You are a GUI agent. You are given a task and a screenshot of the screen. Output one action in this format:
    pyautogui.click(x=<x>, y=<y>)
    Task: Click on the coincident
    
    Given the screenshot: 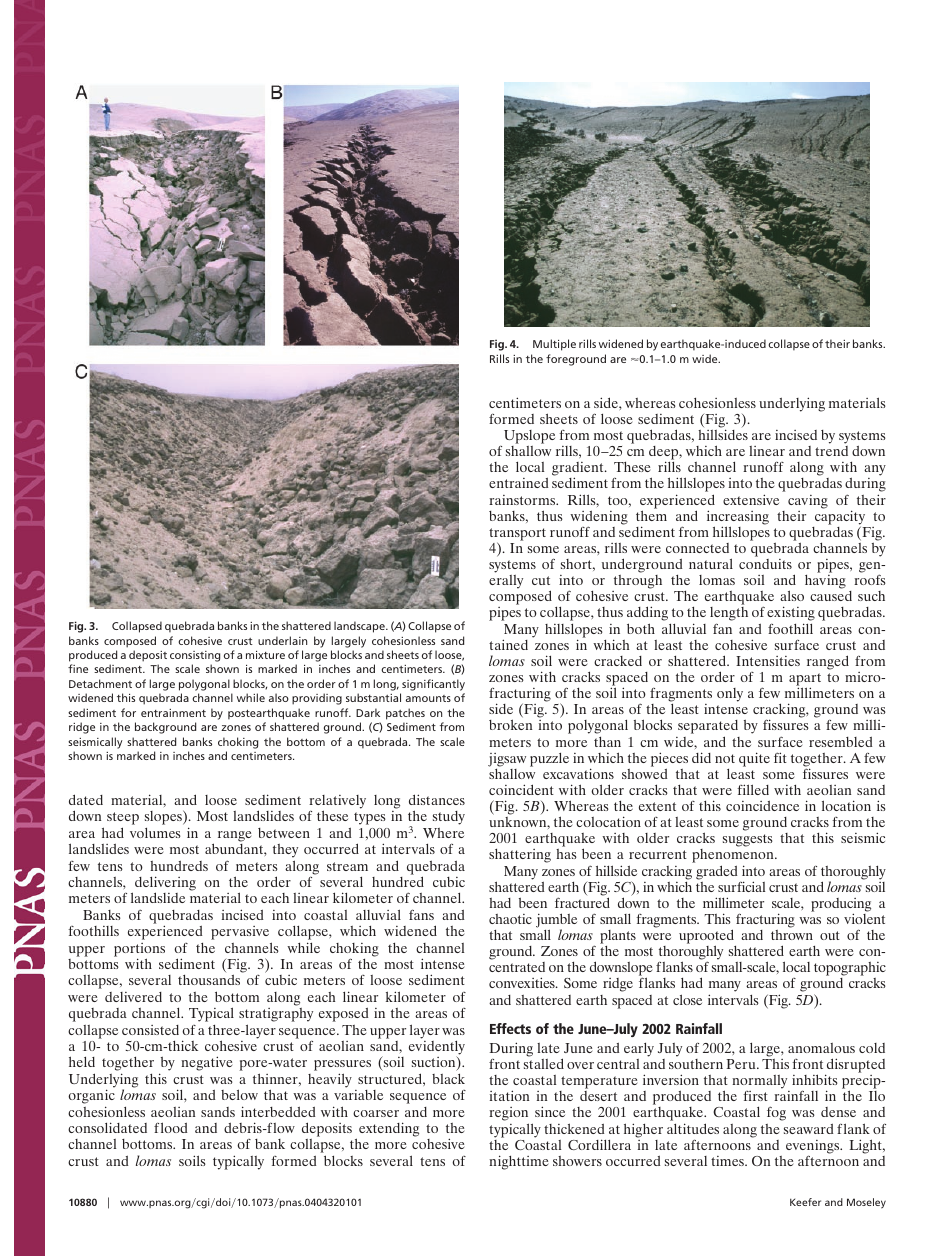 What is the action you would take?
    pyautogui.click(x=521, y=789)
